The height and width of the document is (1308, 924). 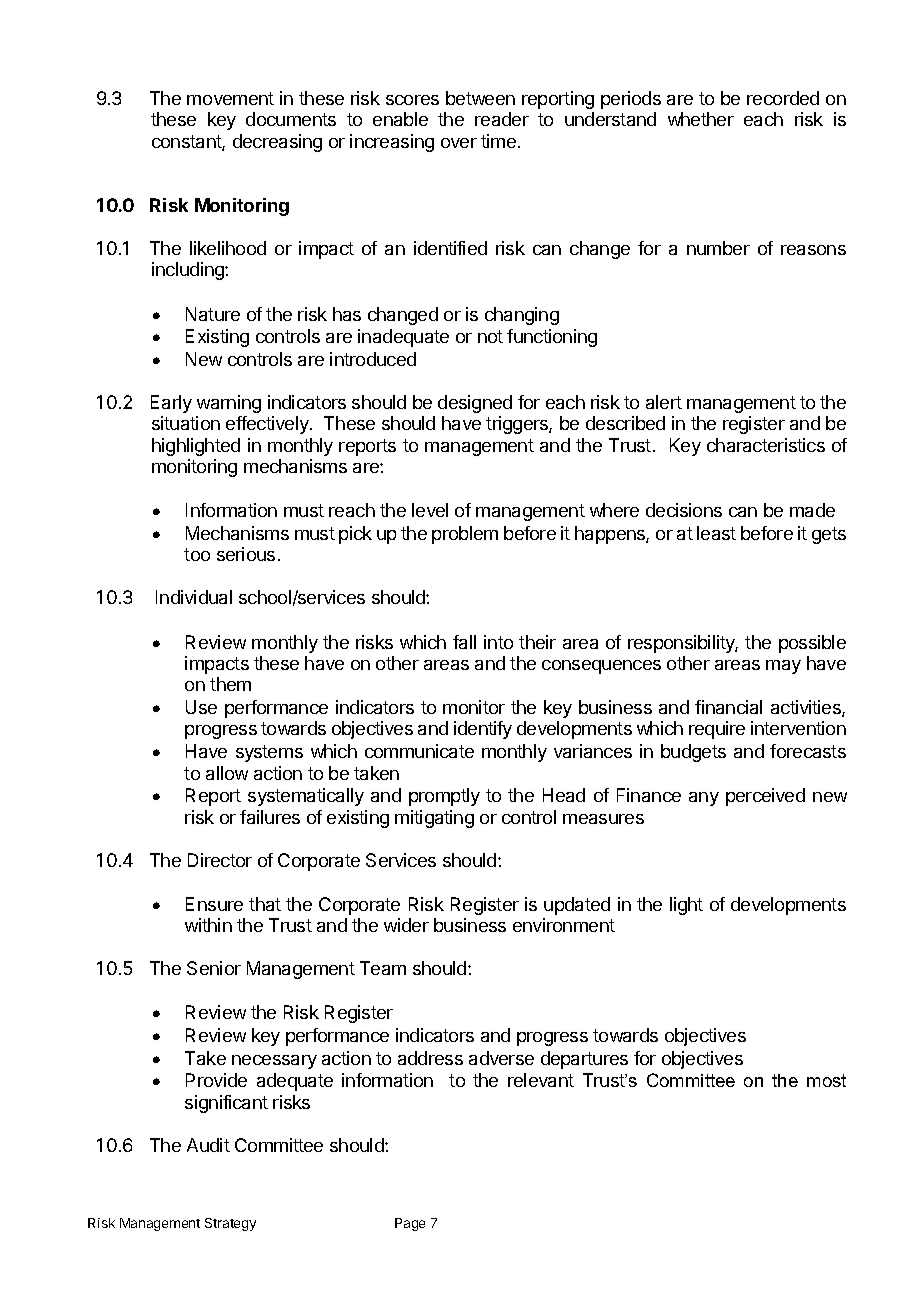 I want to click on whether, so click(x=701, y=119).
